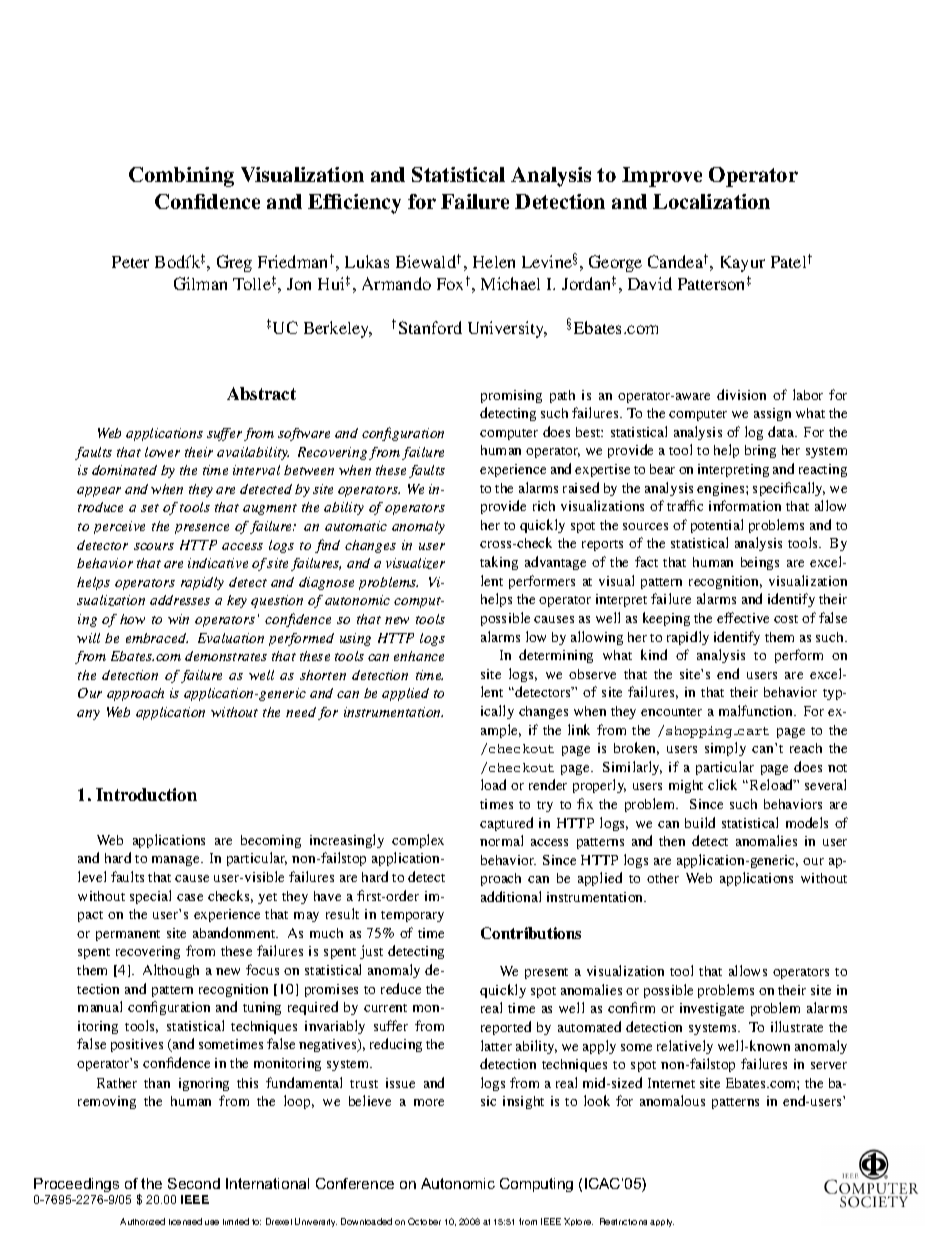 This screenshot has width=952, height=1233. I want to click on taking, so click(499, 563).
